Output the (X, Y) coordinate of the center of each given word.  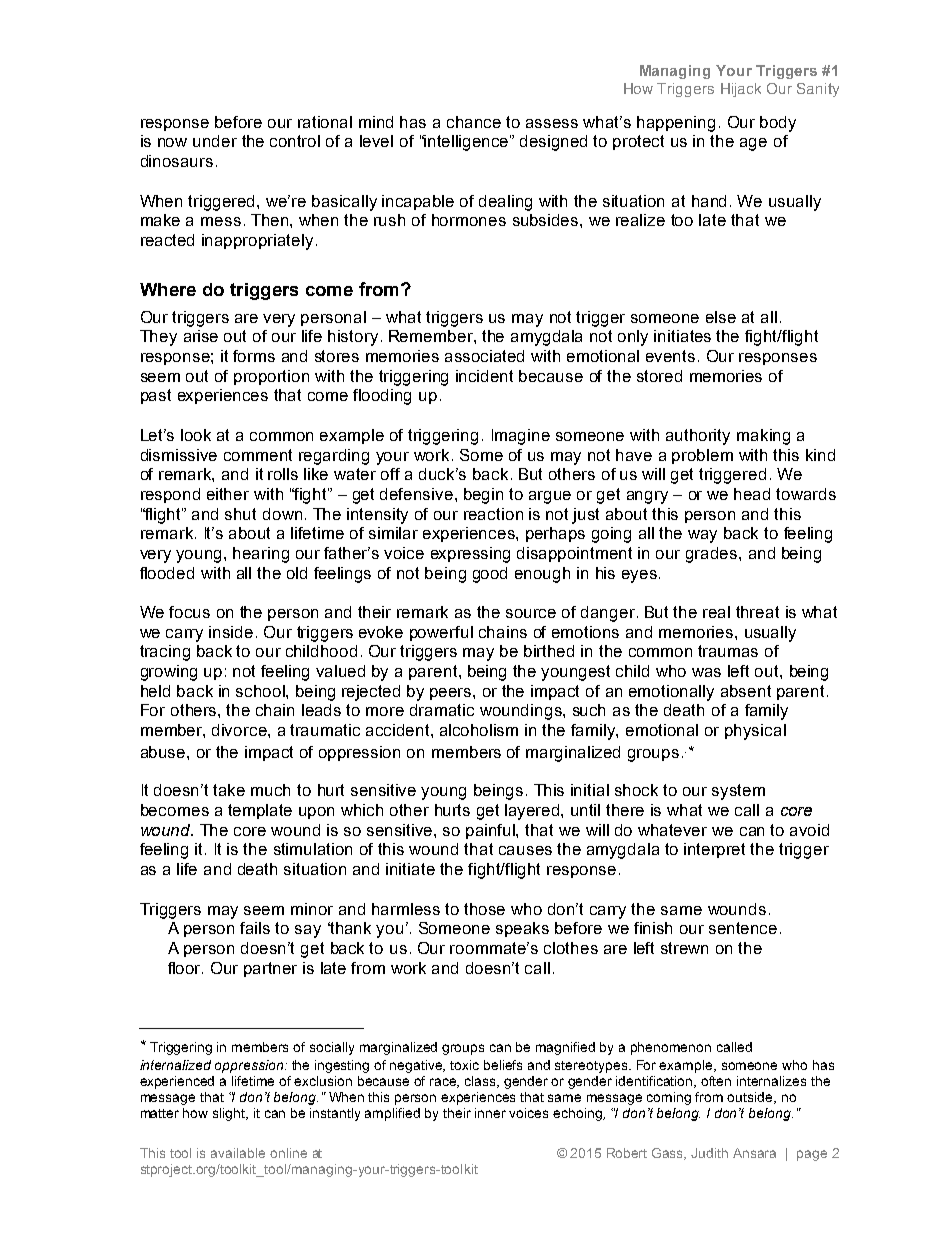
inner (490, 1113)
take (229, 790)
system (738, 792)
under (215, 141)
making (763, 437)
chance (474, 122)
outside (751, 1098)
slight (230, 1114)
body (778, 124)
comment (258, 455)
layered (533, 812)
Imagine (521, 437)
